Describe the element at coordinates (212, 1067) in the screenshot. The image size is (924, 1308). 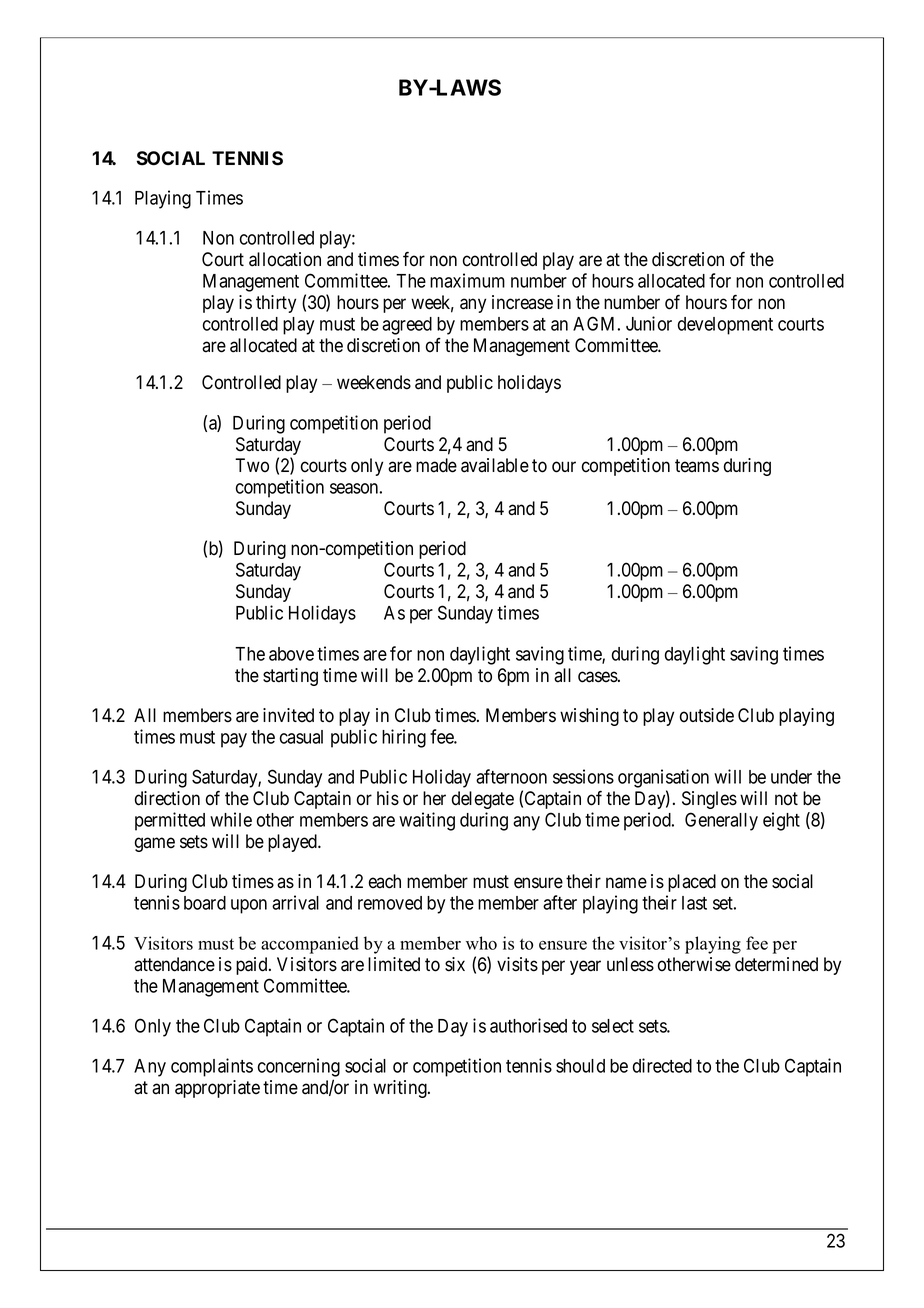
I see `complaints` at that location.
